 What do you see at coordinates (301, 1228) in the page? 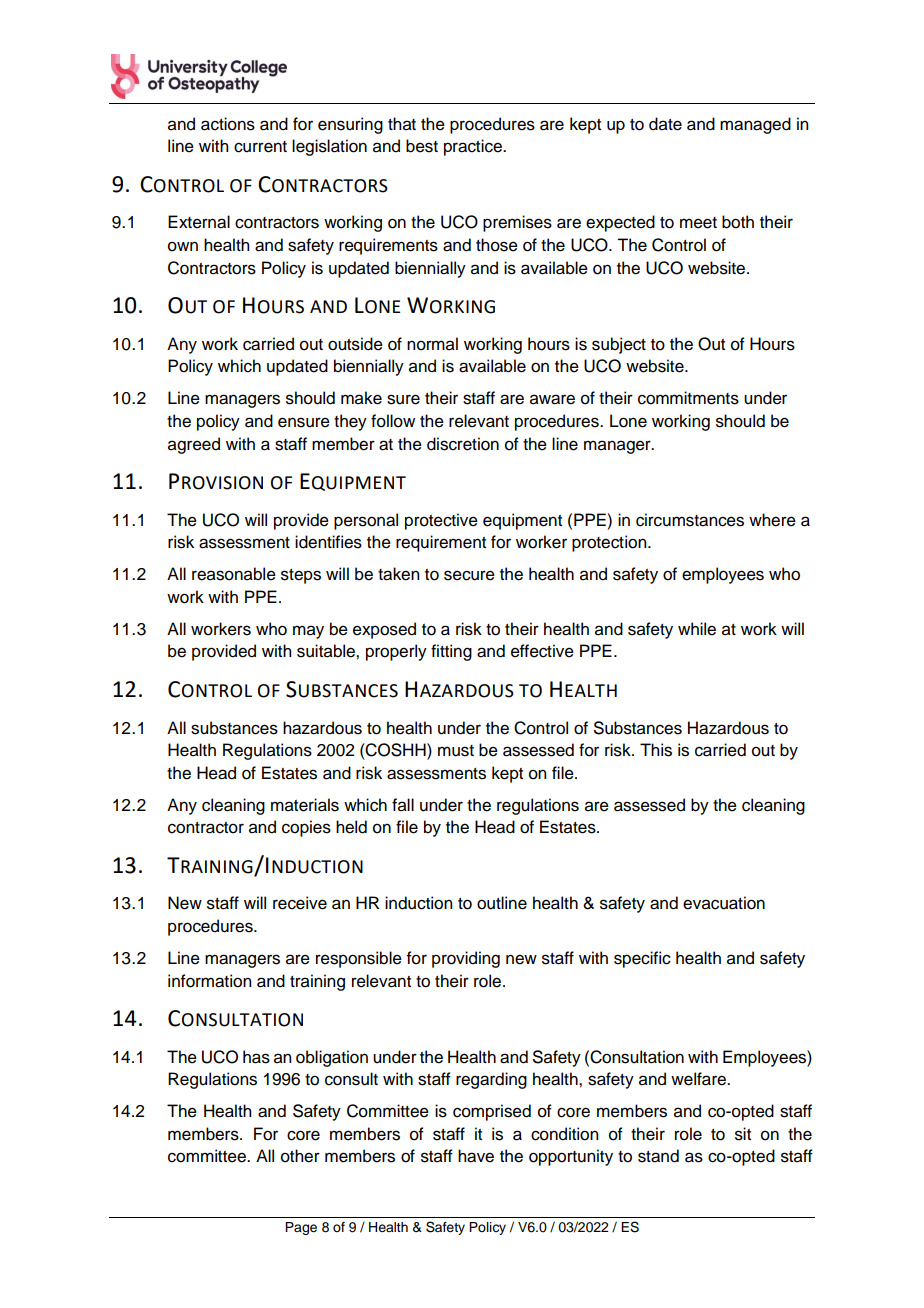
I see `Page` at bounding box center [301, 1228].
